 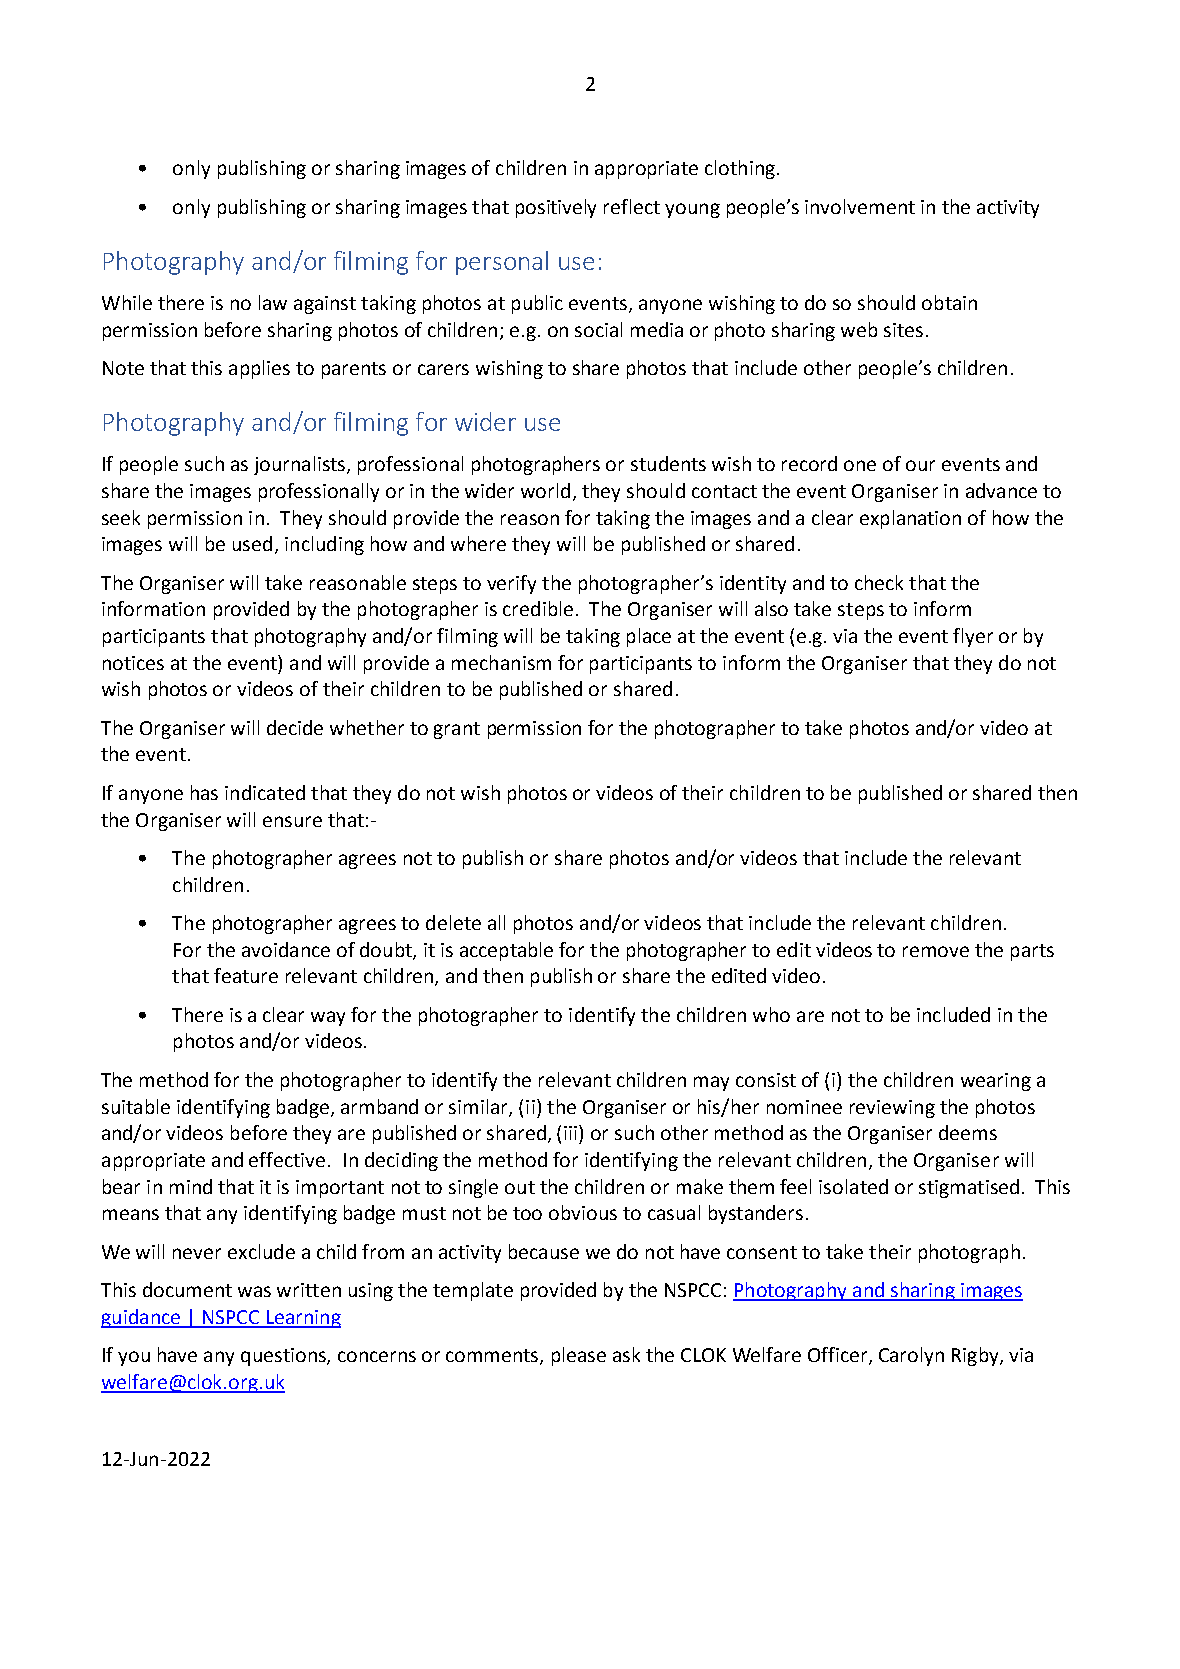 I want to click on remove, so click(x=936, y=951).
